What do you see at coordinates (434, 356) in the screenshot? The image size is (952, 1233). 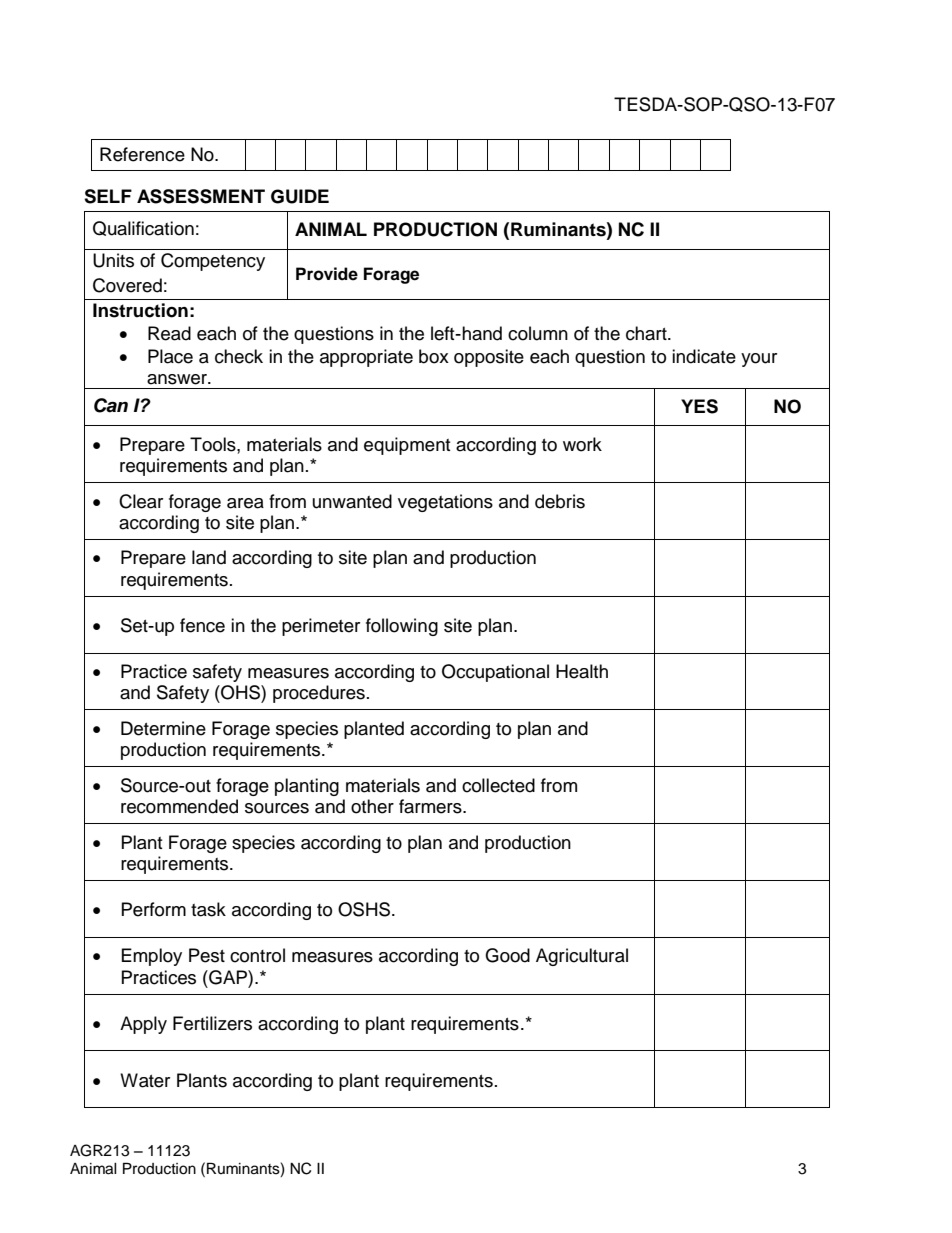 I see `box` at bounding box center [434, 356].
